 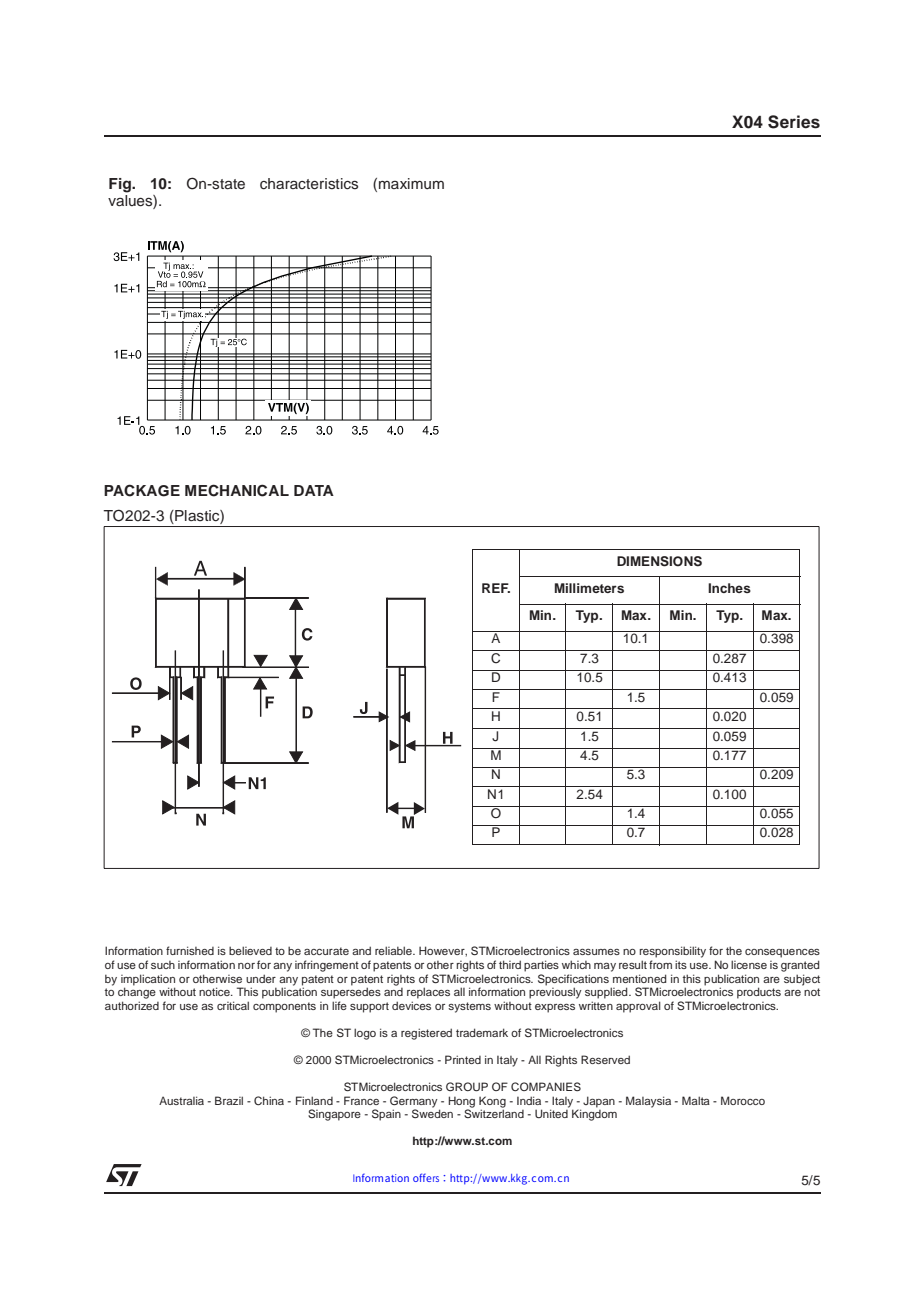 What do you see at coordinates (250, 950) in the screenshot?
I see `believed` at bounding box center [250, 950].
